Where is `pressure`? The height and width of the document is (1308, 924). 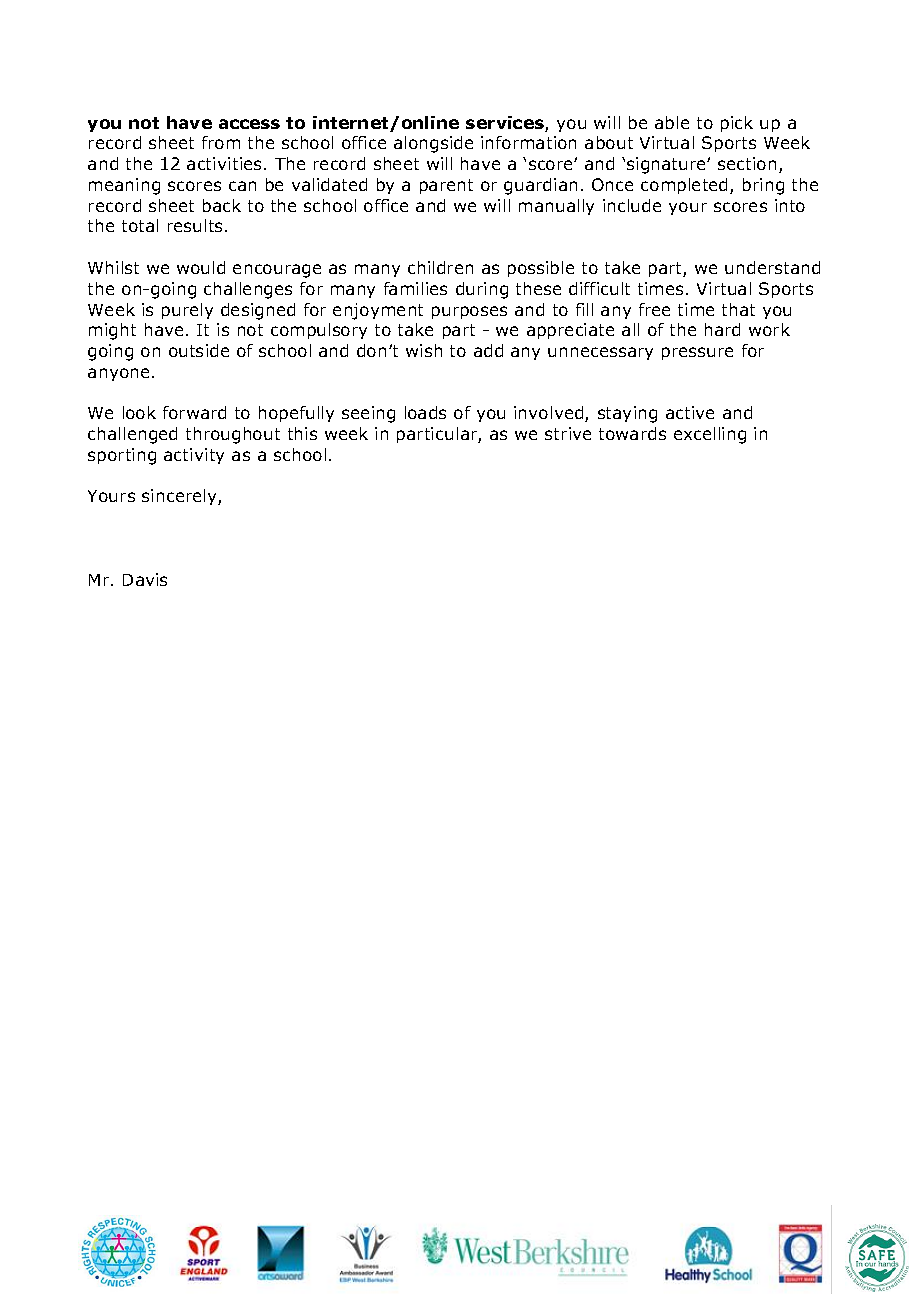 pressure is located at coordinates (697, 353).
